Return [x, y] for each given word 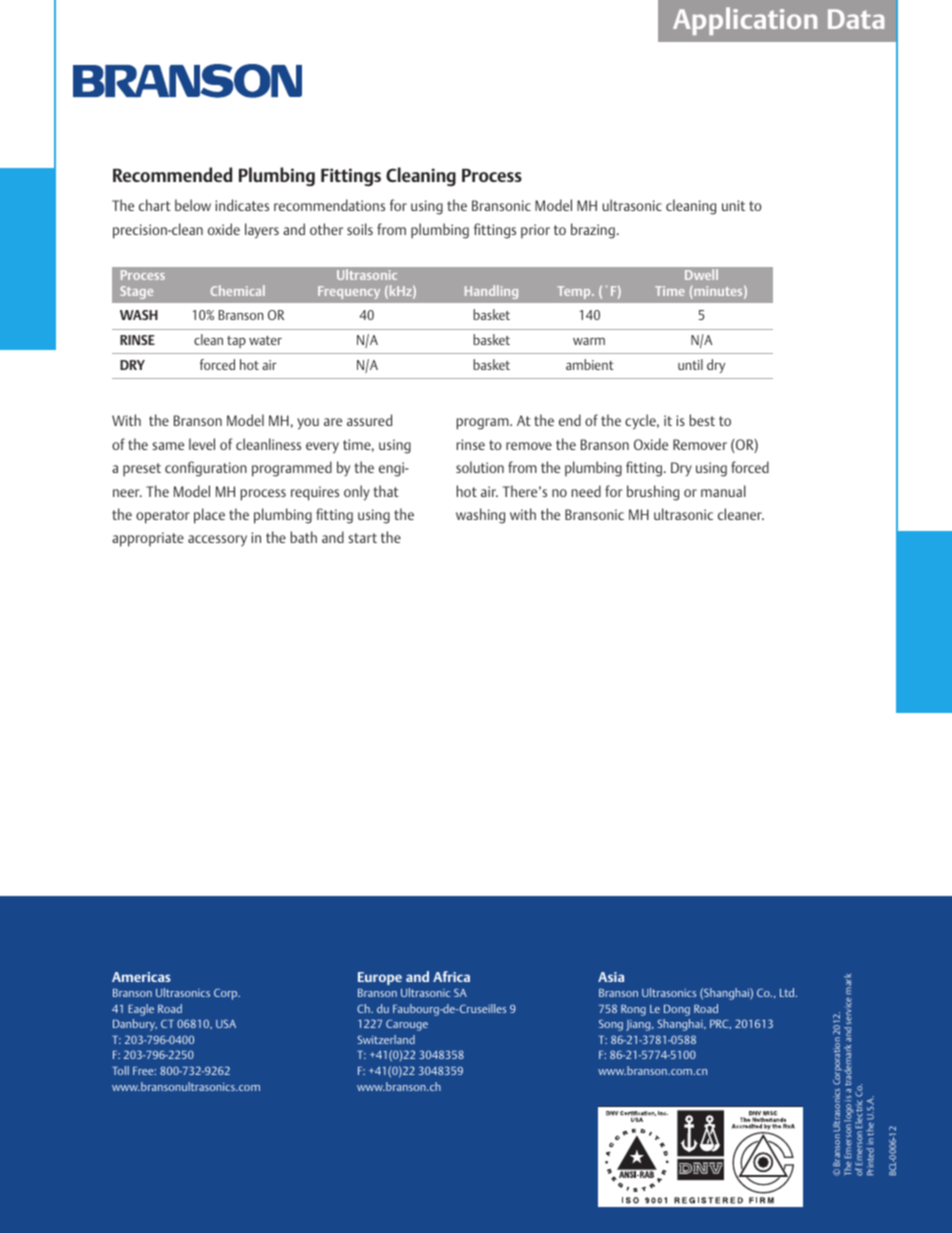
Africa [451, 976]
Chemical [238, 290]
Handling [491, 292]
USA [226, 1024]
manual [723, 491]
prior [535, 231]
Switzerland [386, 1039]
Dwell [701, 274]
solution [480, 467]
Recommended [172, 174]
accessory [217, 541]
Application [745, 21]
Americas [141, 977]
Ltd [788, 992]
